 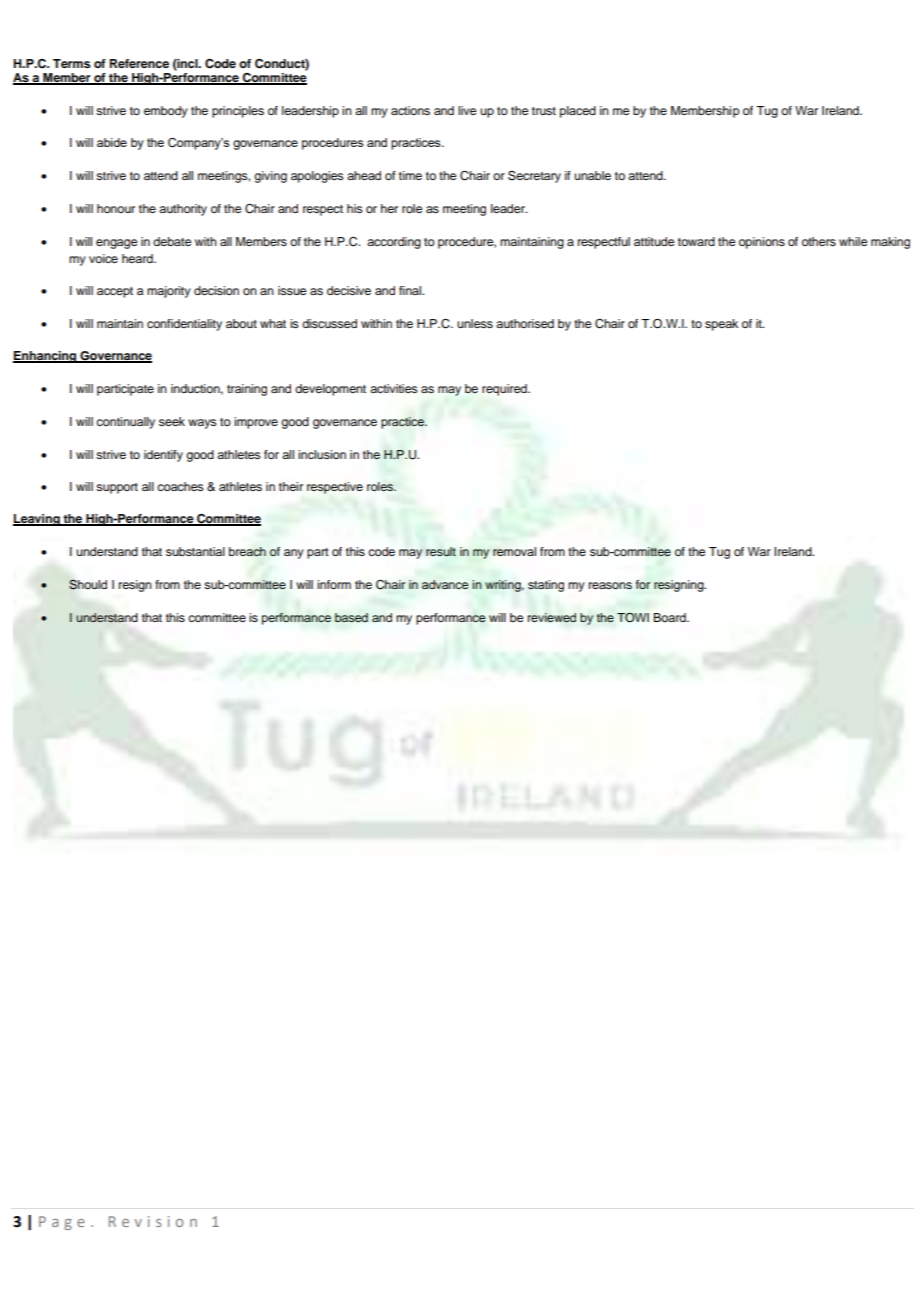 I want to click on Reference, so click(x=139, y=63).
